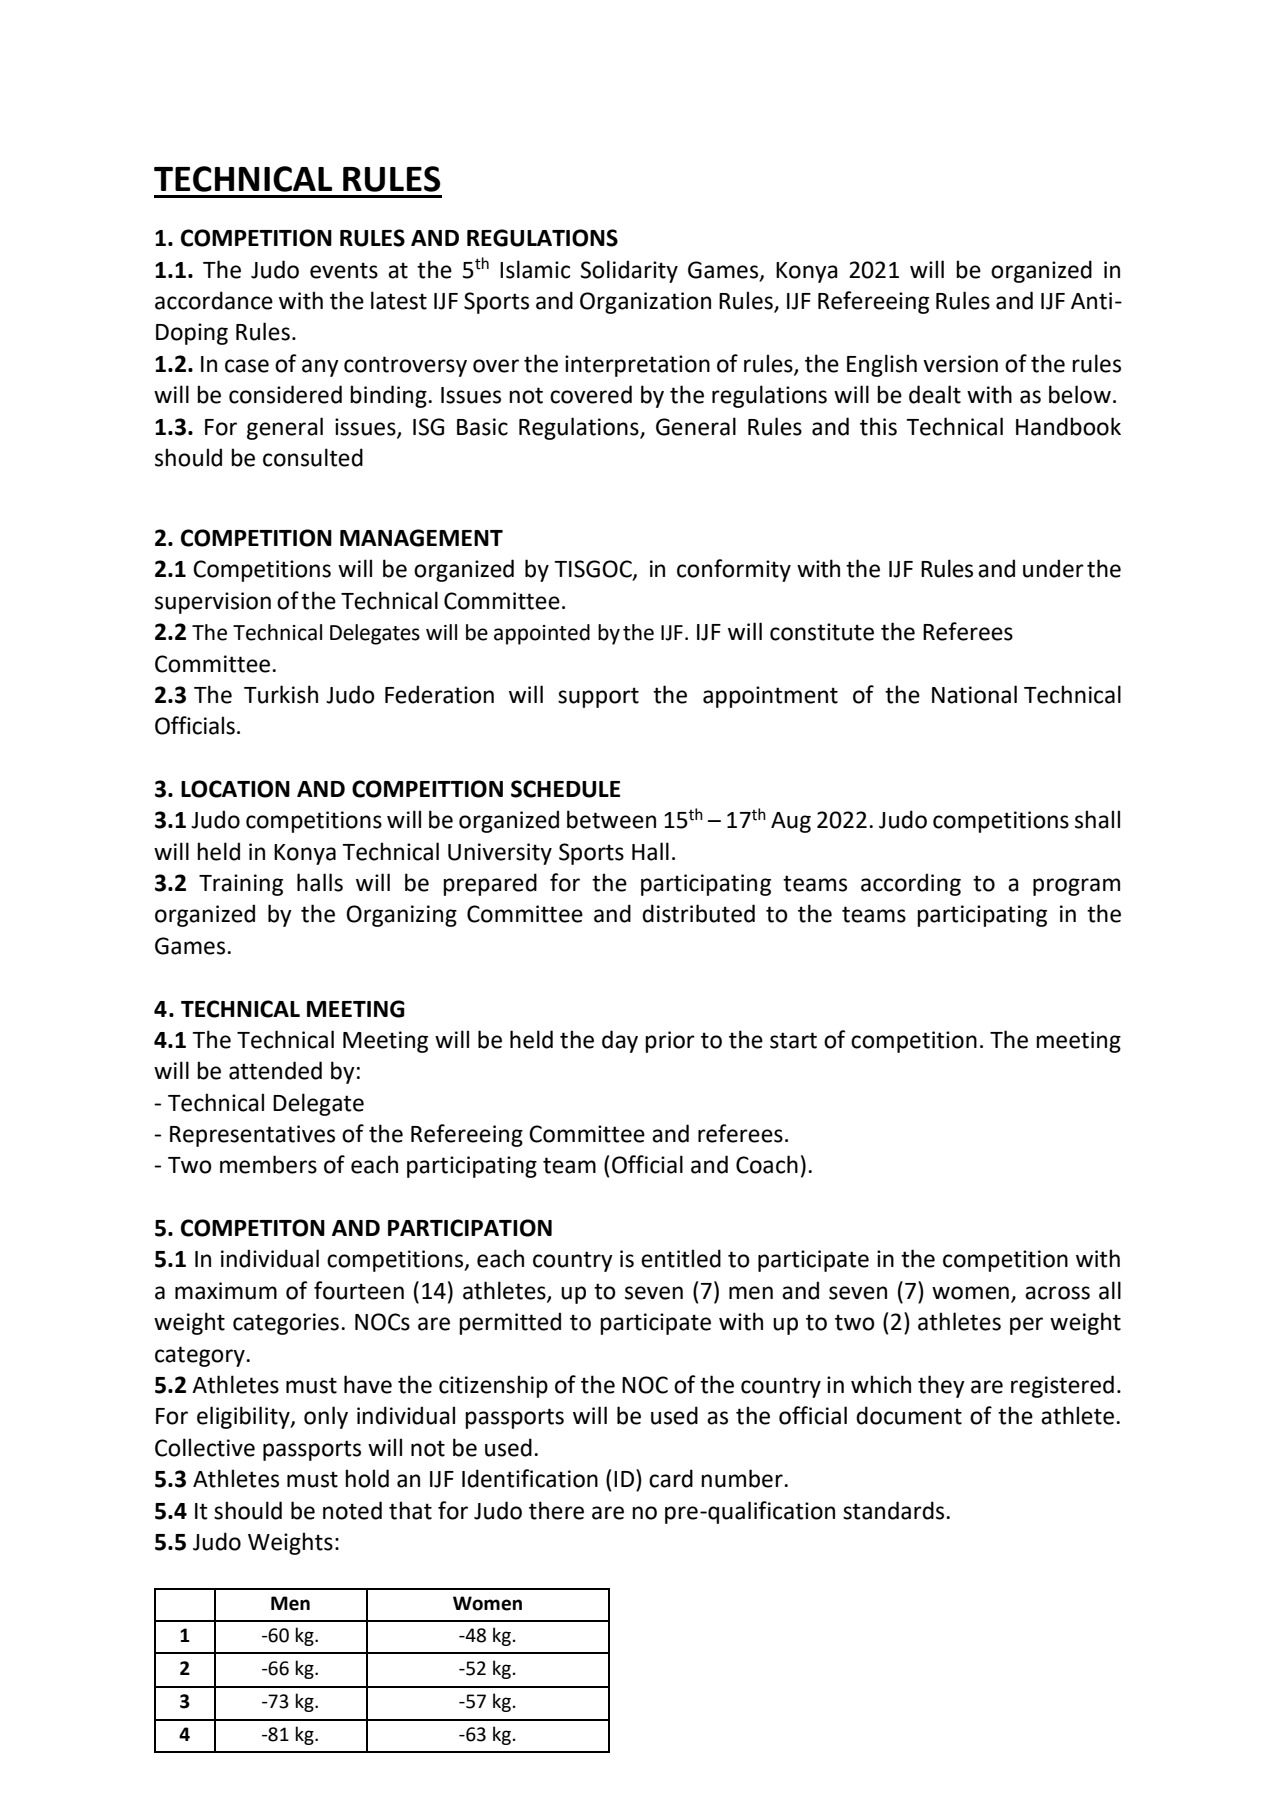 Image resolution: width=1276 pixels, height=1803 pixels. I want to click on events, so click(344, 270).
